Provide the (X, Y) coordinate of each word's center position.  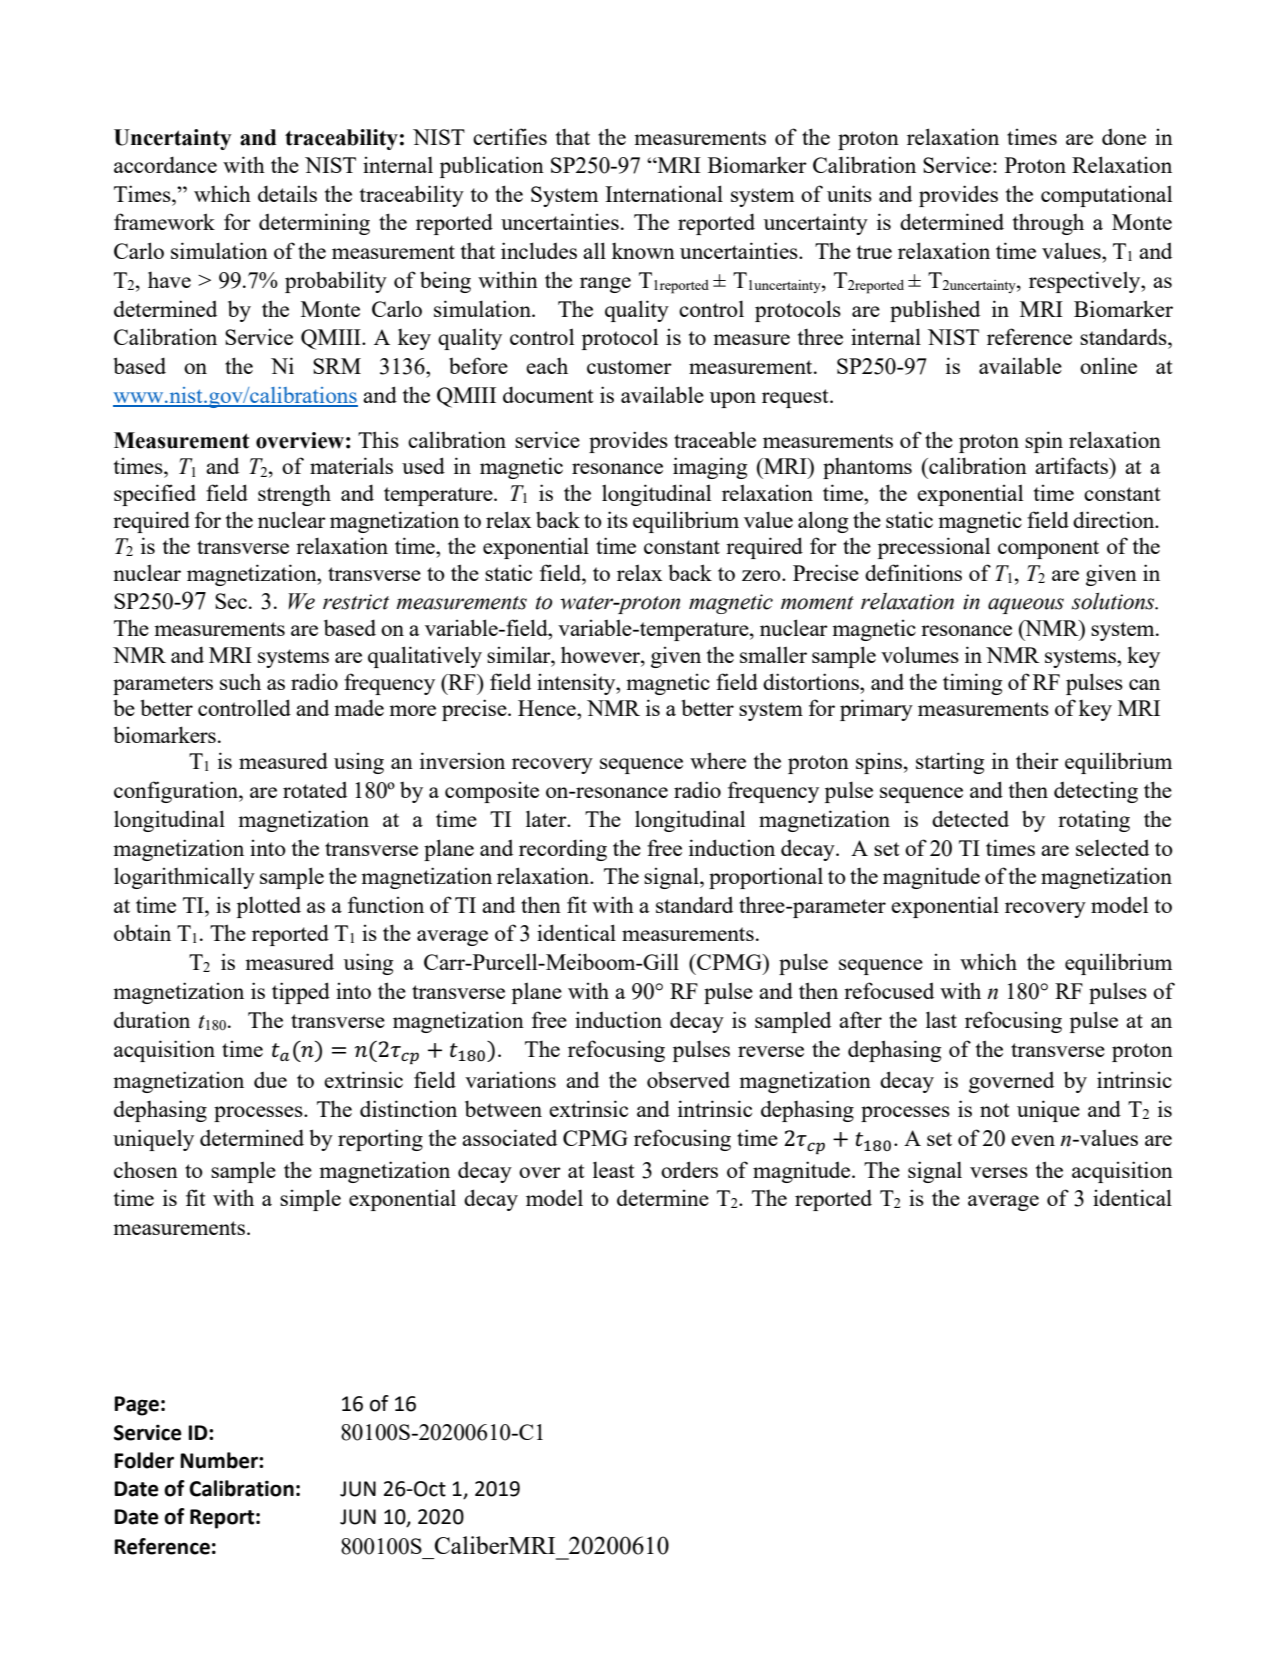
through (1048, 224)
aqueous (1026, 606)
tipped (301, 993)
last (941, 1019)
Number (220, 1460)
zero (762, 575)
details (287, 193)
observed (688, 1079)
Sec (231, 601)
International (664, 193)
